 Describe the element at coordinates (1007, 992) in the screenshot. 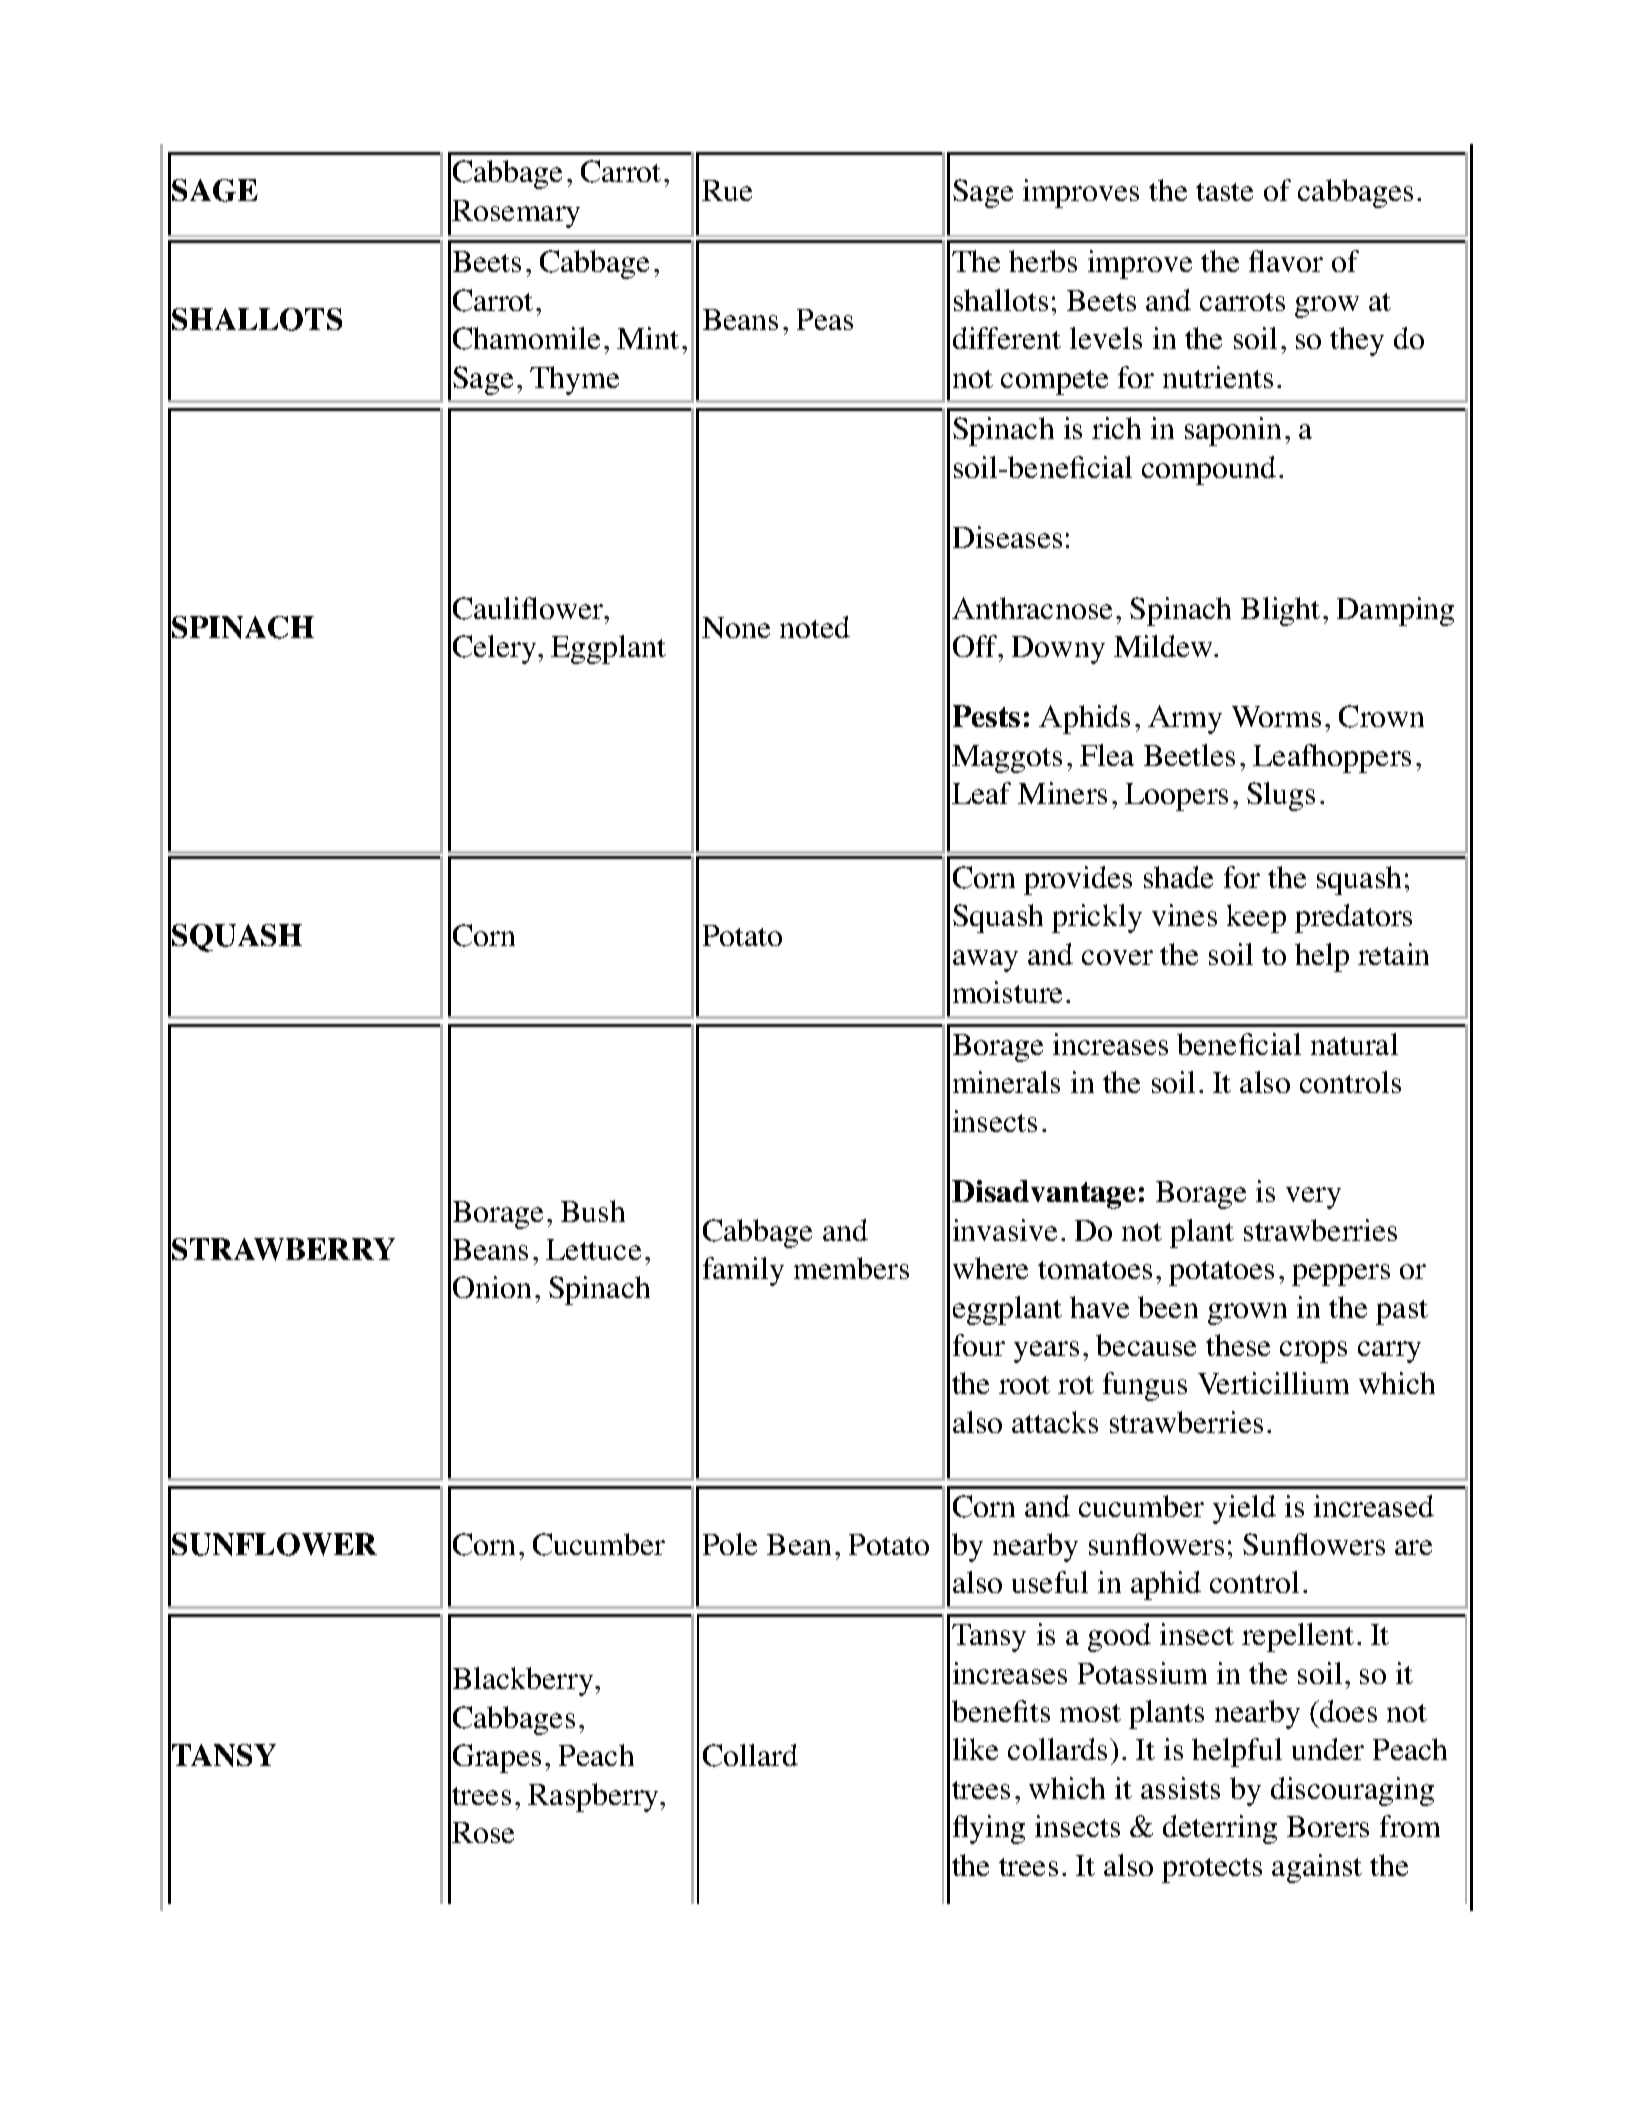

I see `moisture` at that location.
